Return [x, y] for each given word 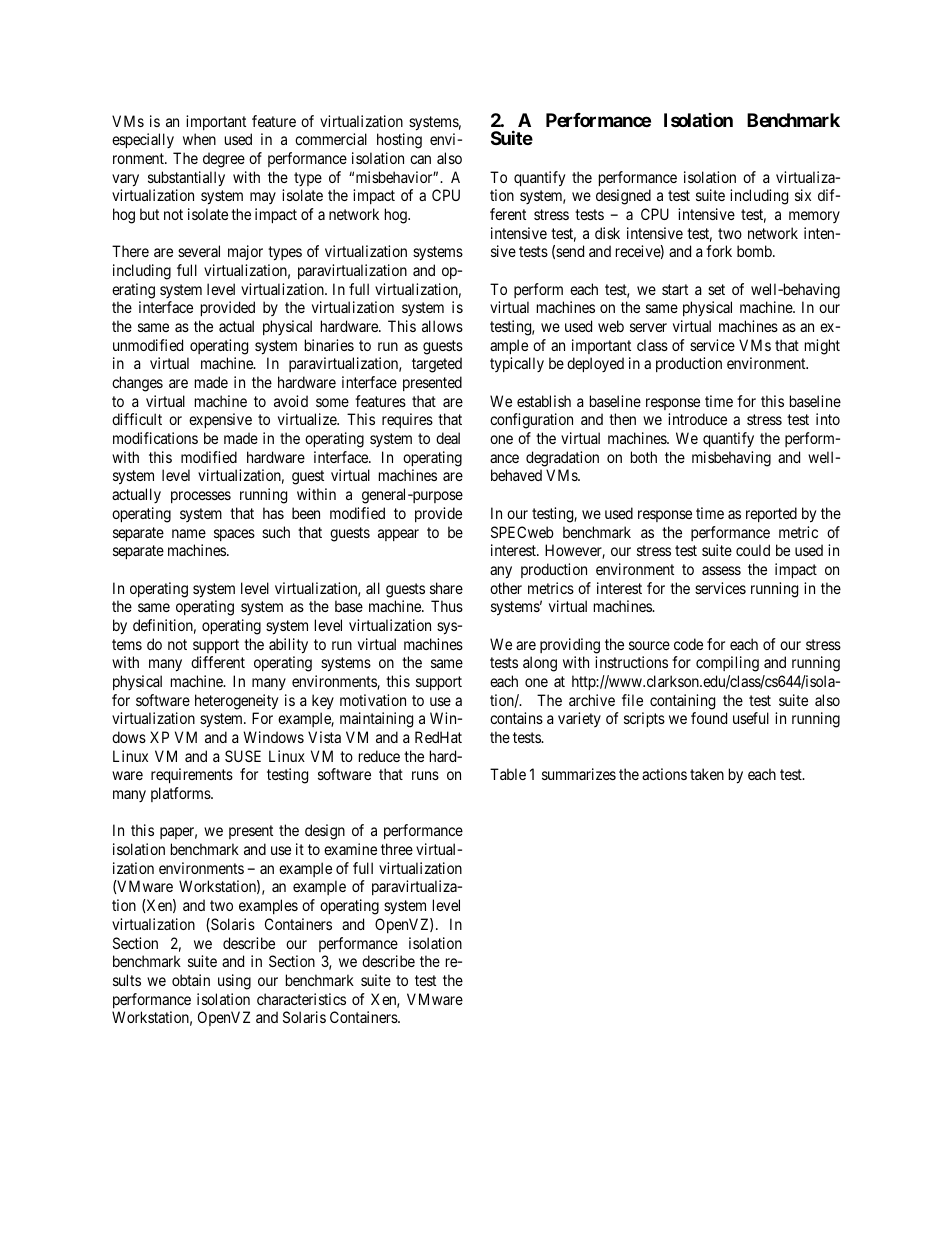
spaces [234, 535]
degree [224, 160]
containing [682, 702]
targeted [437, 365]
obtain [191, 980]
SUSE [243, 756]
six [803, 195]
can [420, 159]
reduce [379, 756]
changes [137, 384]
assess [721, 570]
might [822, 347]
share [446, 588]
